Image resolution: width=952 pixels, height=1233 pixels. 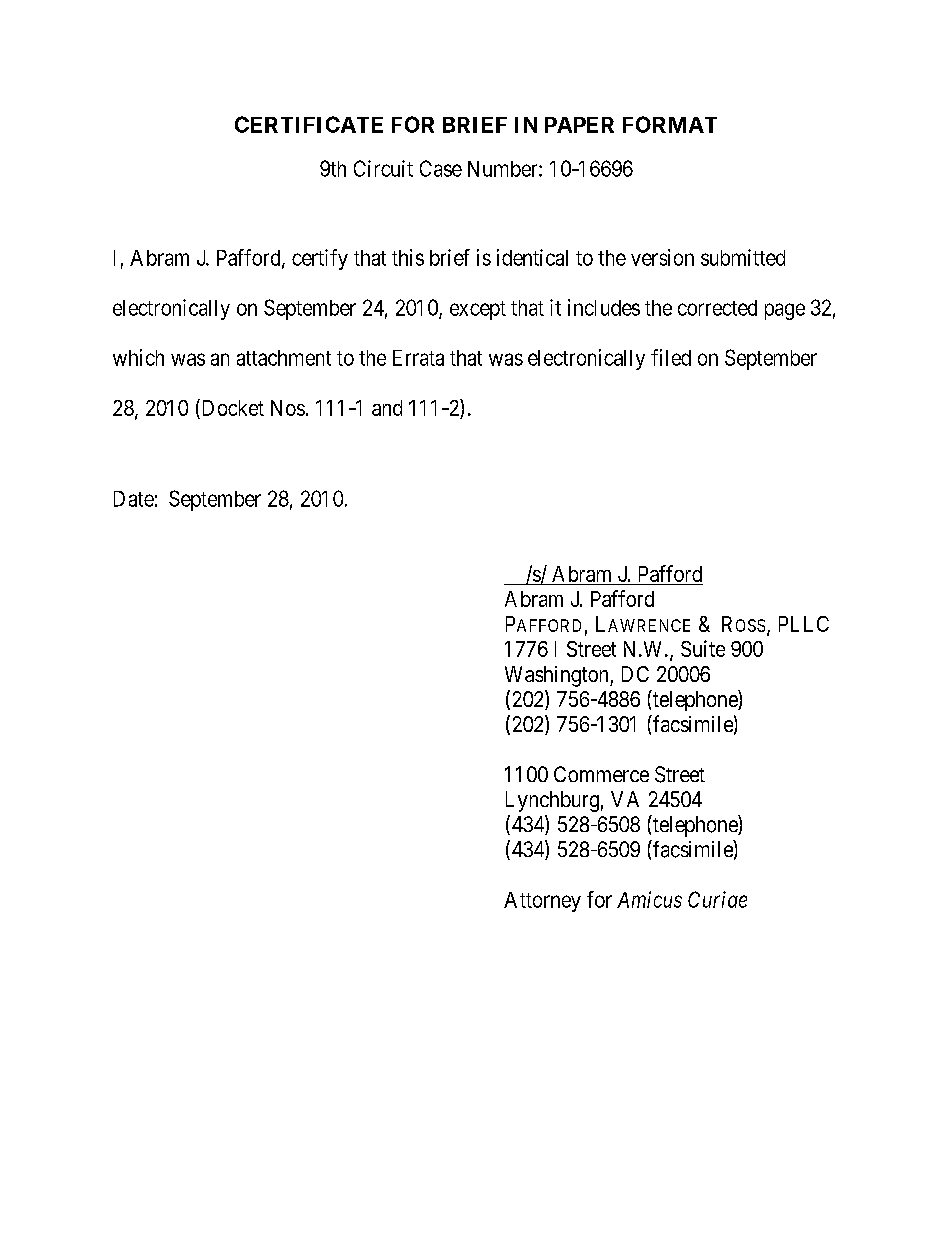 What do you see at coordinates (309, 124) in the screenshot?
I see `CERTIFICATE` at bounding box center [309, 124].
